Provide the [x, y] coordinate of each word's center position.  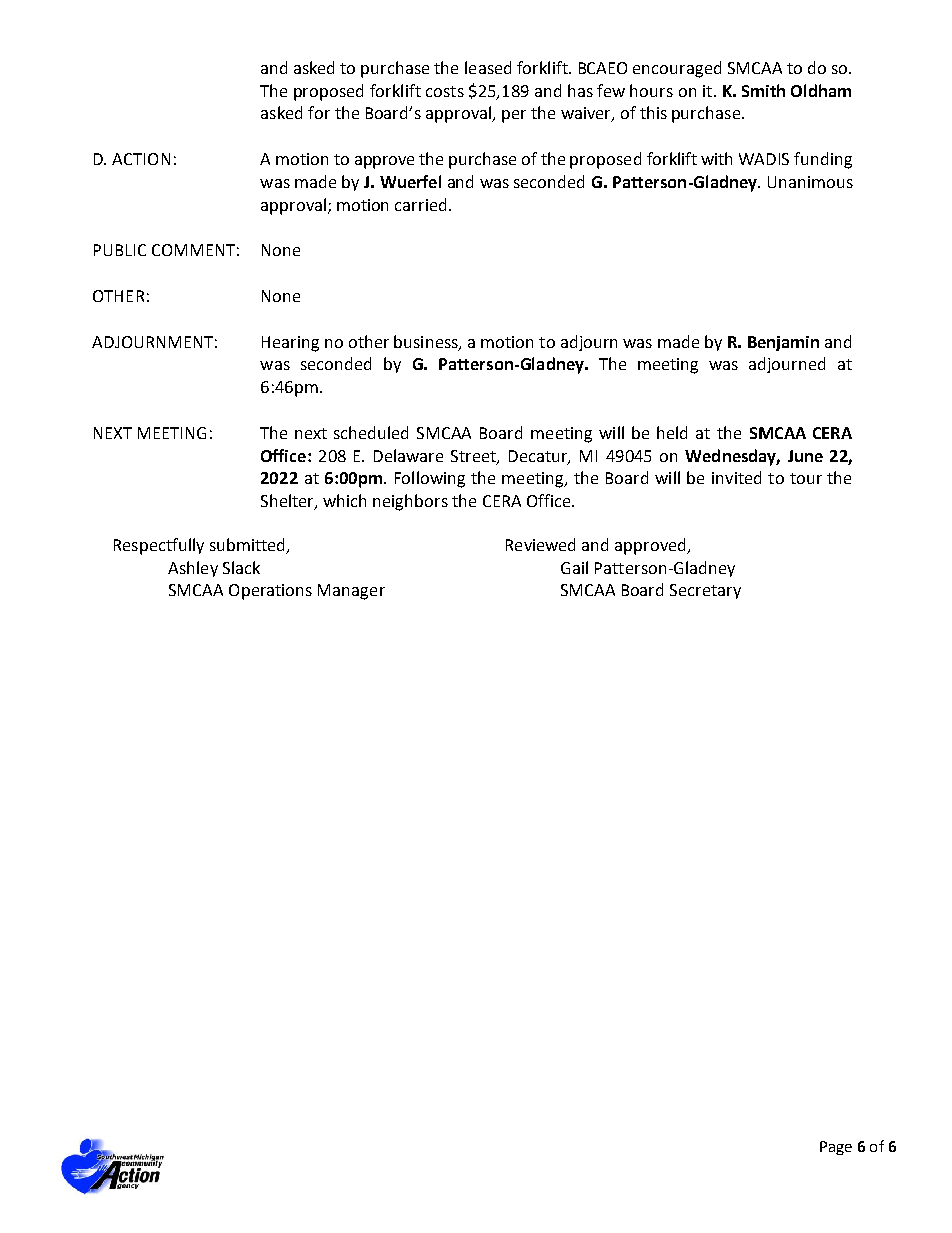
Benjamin [783, 343]
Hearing [290, 344]
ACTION [141, 159]
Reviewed [540, 544]
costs [445, 91]
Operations [270, 592]
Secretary [705, 591]
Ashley [193, 569]
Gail [574, 567]
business [427, 342]
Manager [351, 592]
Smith [763, 90]
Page [836, 1148]
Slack [241, 567]
